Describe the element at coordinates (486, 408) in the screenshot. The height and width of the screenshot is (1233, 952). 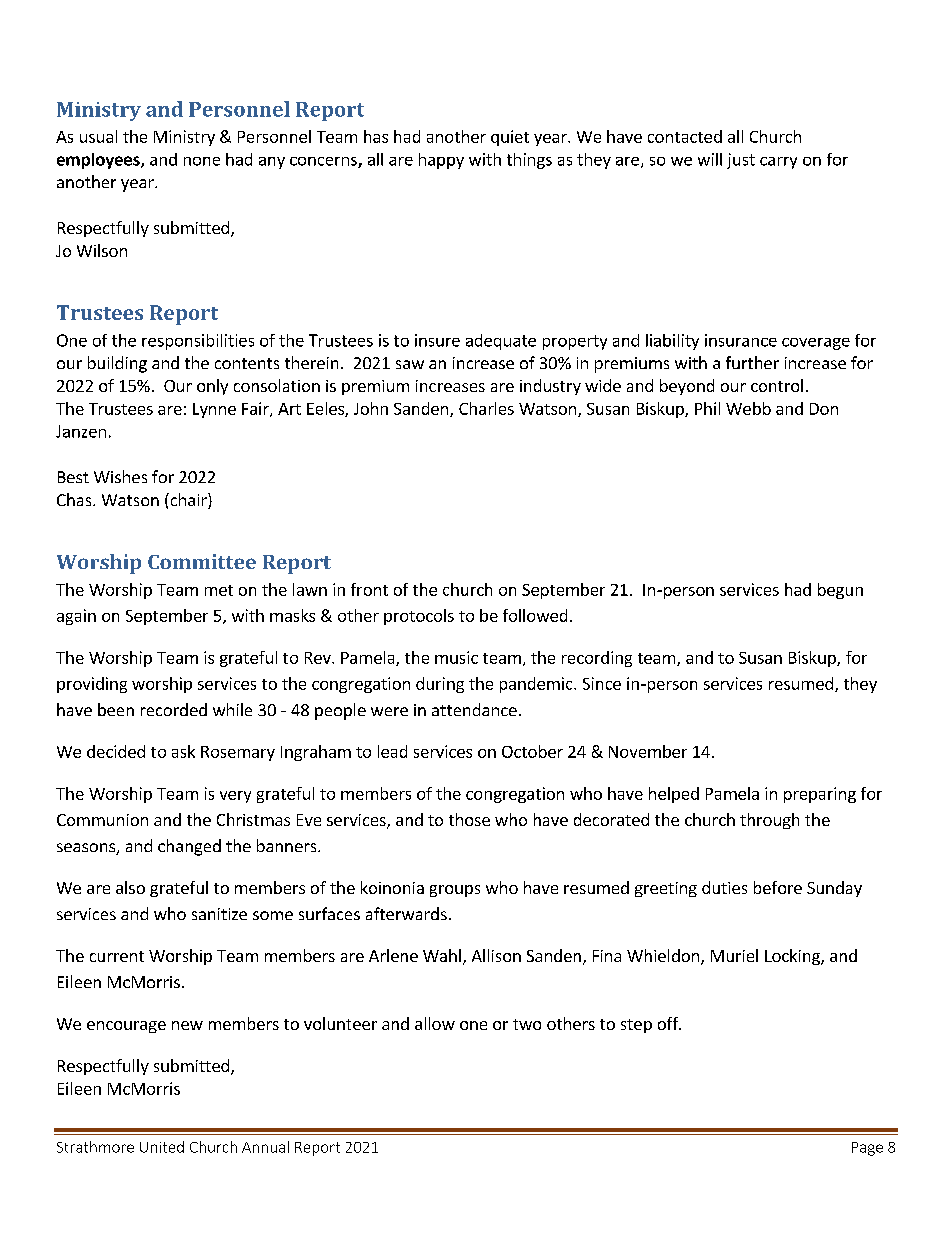
I see `Charles` at that location.
